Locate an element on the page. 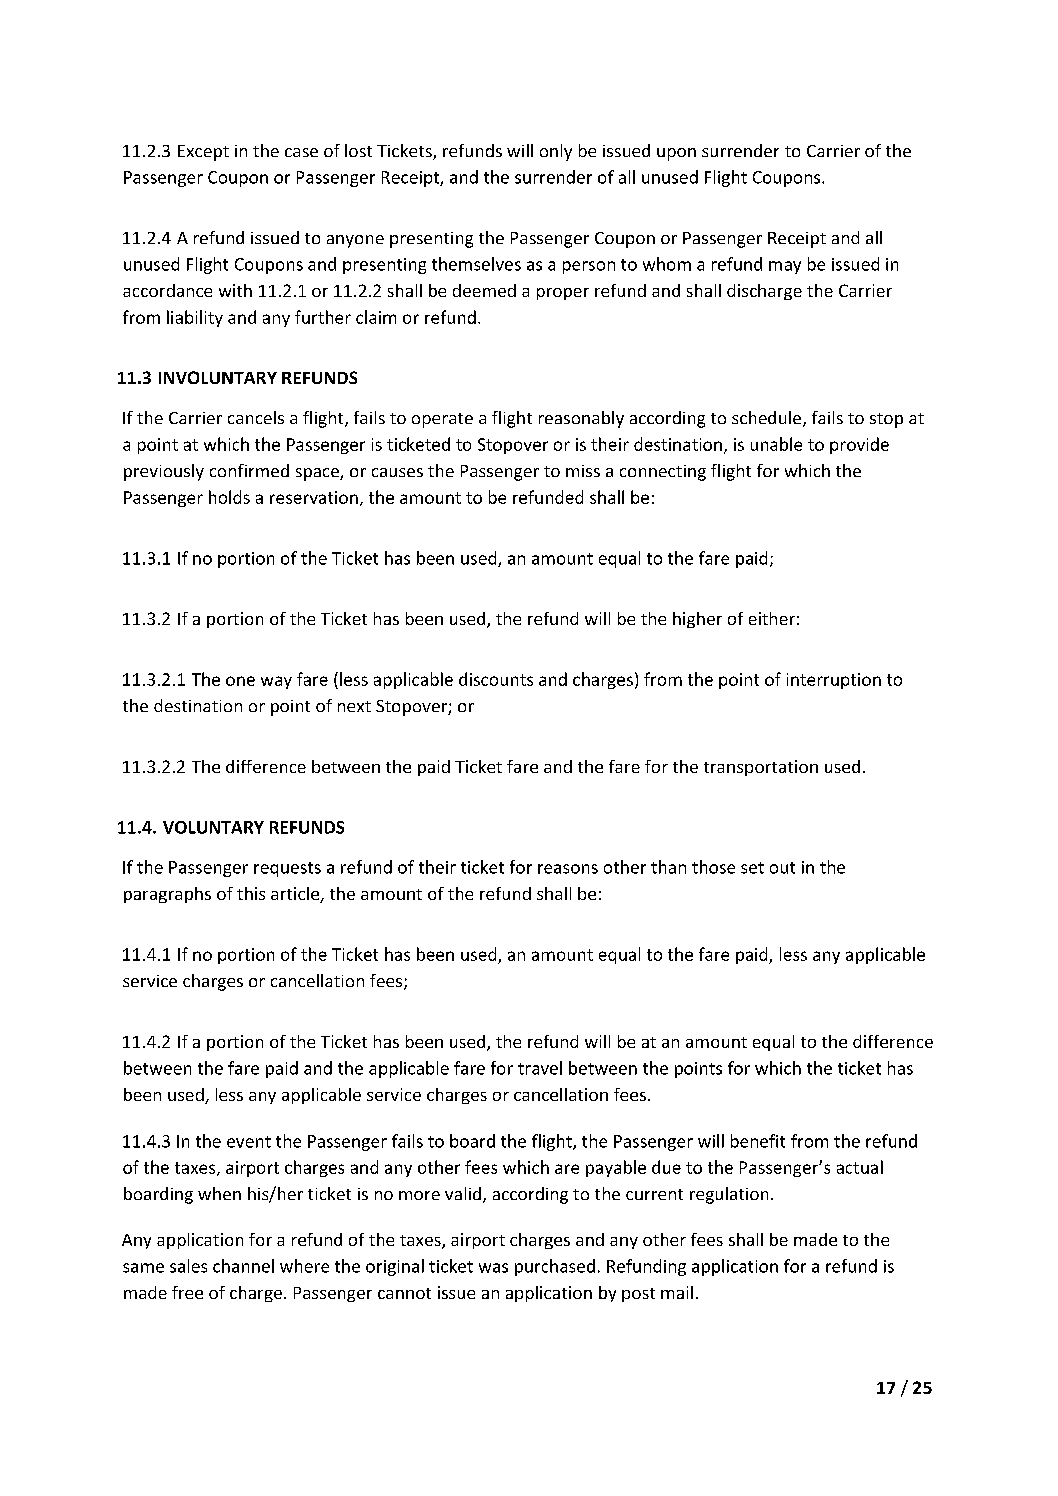 The image size is (1058, 1496). unable is located at coordinates (776, 444).
